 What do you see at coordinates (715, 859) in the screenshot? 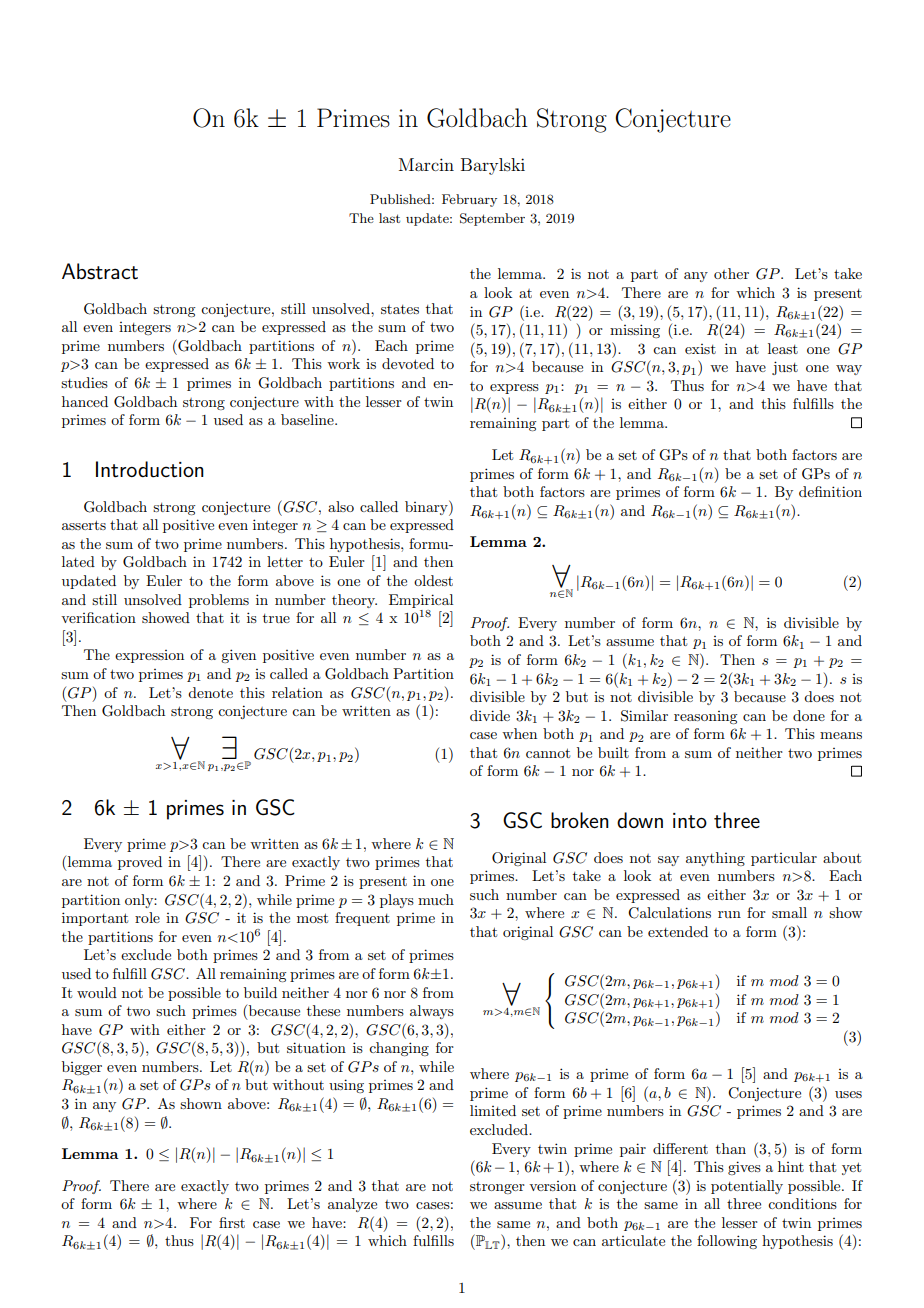
I see `anything` at bounding box center [715, 859].
